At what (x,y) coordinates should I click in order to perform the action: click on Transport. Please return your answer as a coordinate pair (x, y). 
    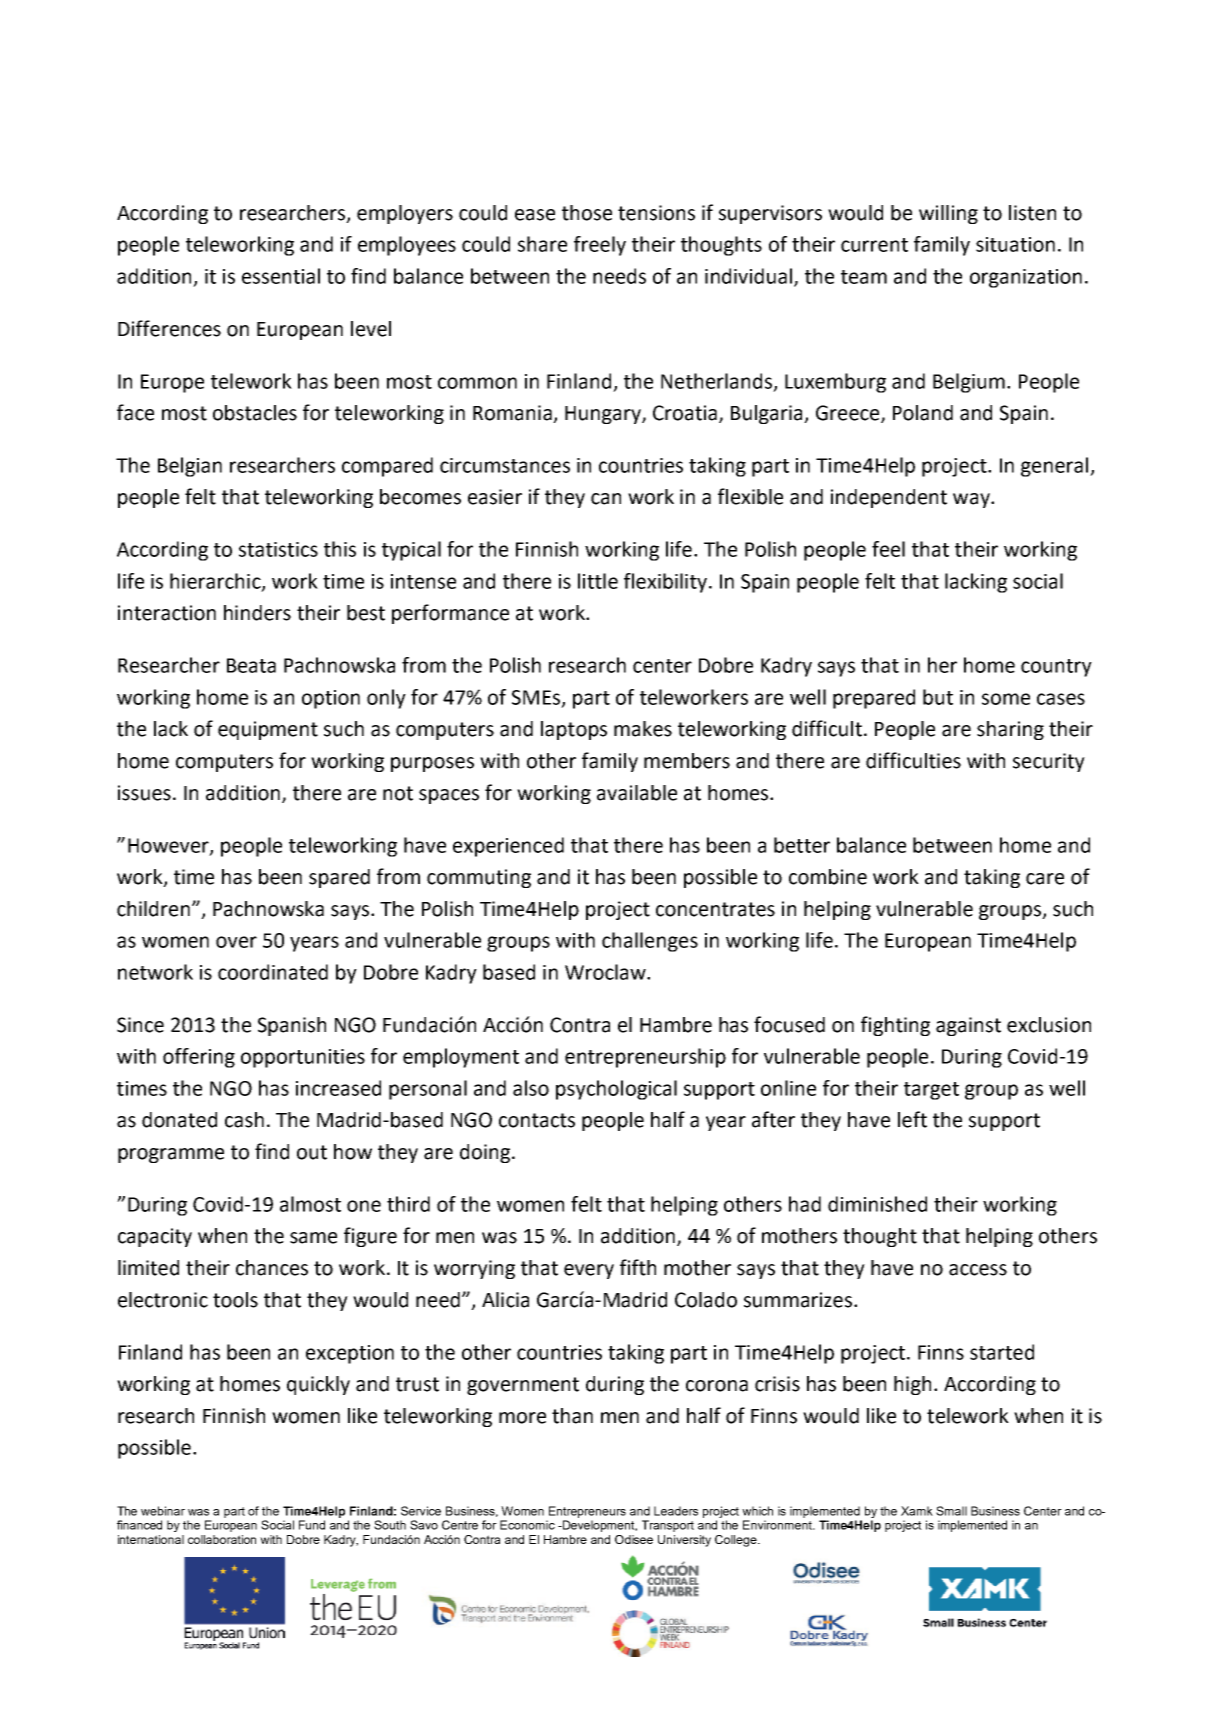
    Looking at the image, I should click on (668, 1526).
